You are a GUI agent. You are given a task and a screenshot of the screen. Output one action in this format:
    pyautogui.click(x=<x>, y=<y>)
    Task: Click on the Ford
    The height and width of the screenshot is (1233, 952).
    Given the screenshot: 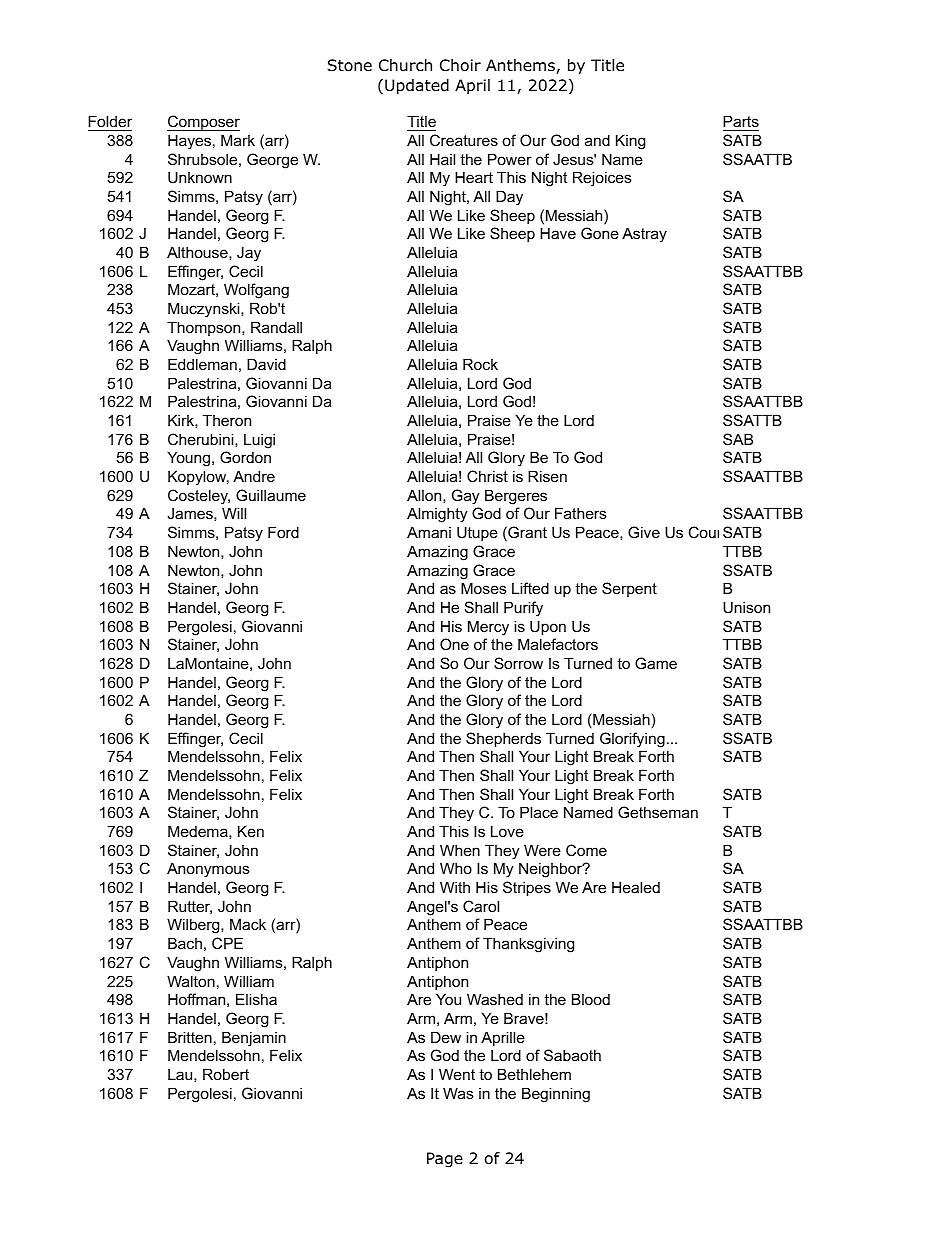 What is the action you would take?
    pyautogui.click(x=283, y=532)
